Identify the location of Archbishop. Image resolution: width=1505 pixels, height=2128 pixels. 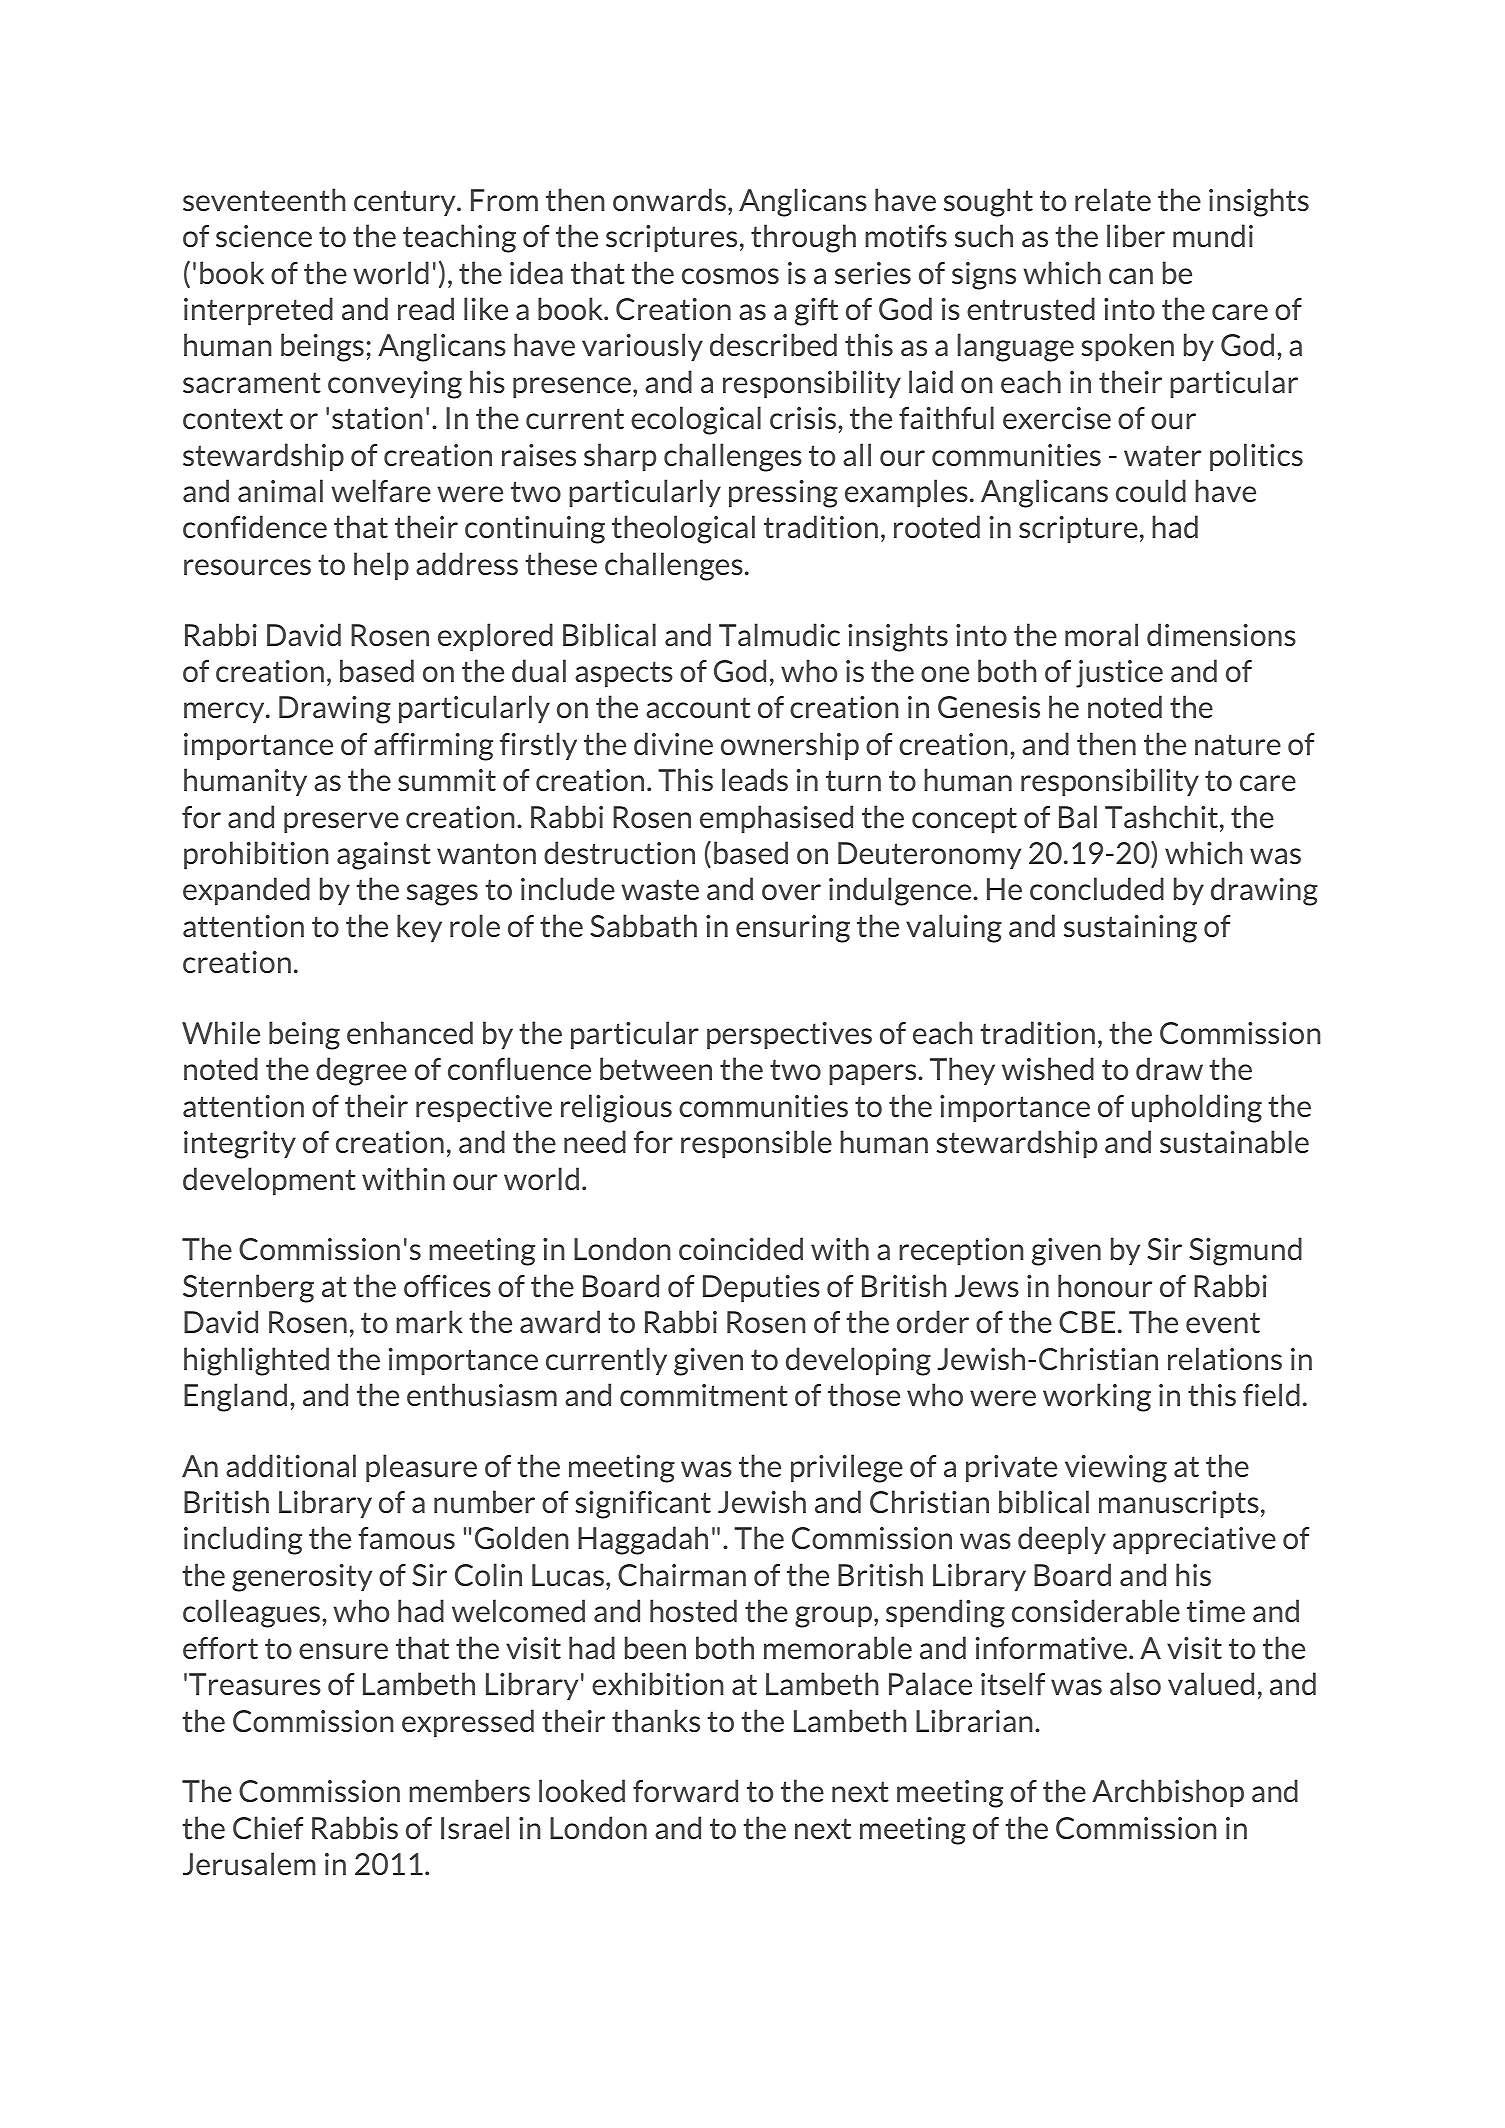
(1168, 1793).
